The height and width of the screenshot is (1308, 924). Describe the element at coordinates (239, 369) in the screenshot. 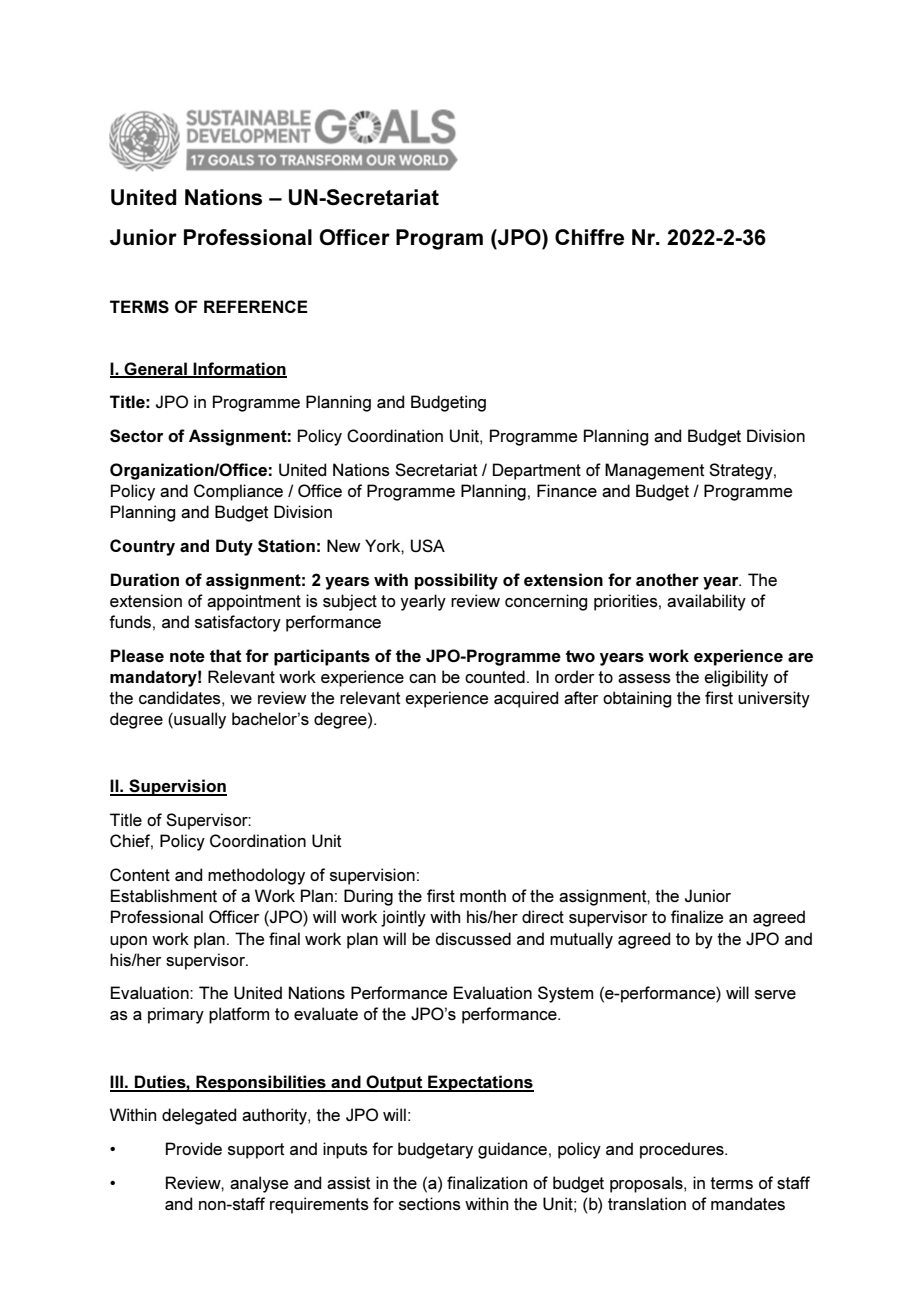

I see `Information` at that location.
